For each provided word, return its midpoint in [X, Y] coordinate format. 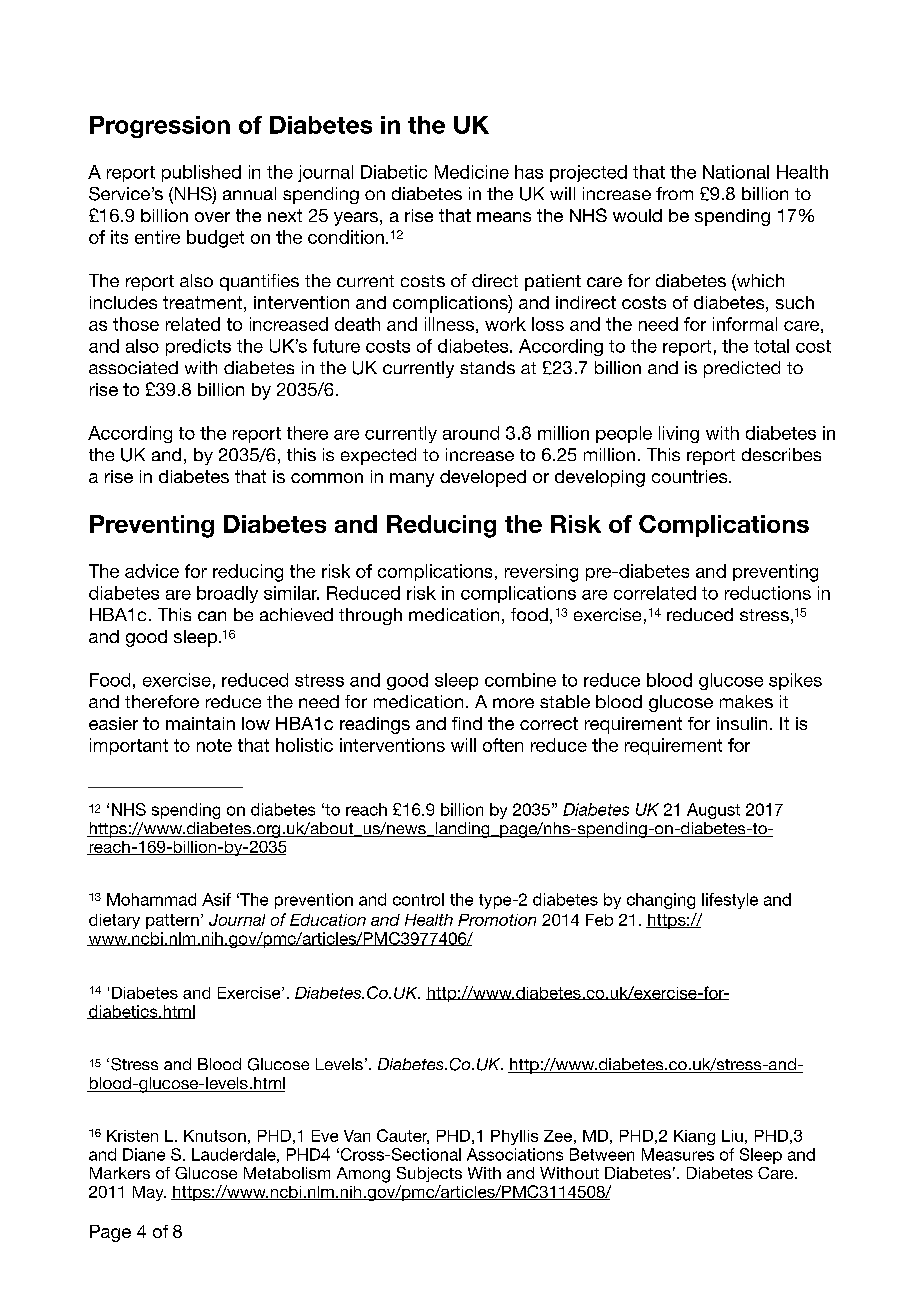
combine [520, 680]
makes [746, 701]
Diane [144, 1154]
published [201, 173]
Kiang [694, 1137]
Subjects [429, 1174]
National [736, 172]
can [212, 616]
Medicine [472, 172]
